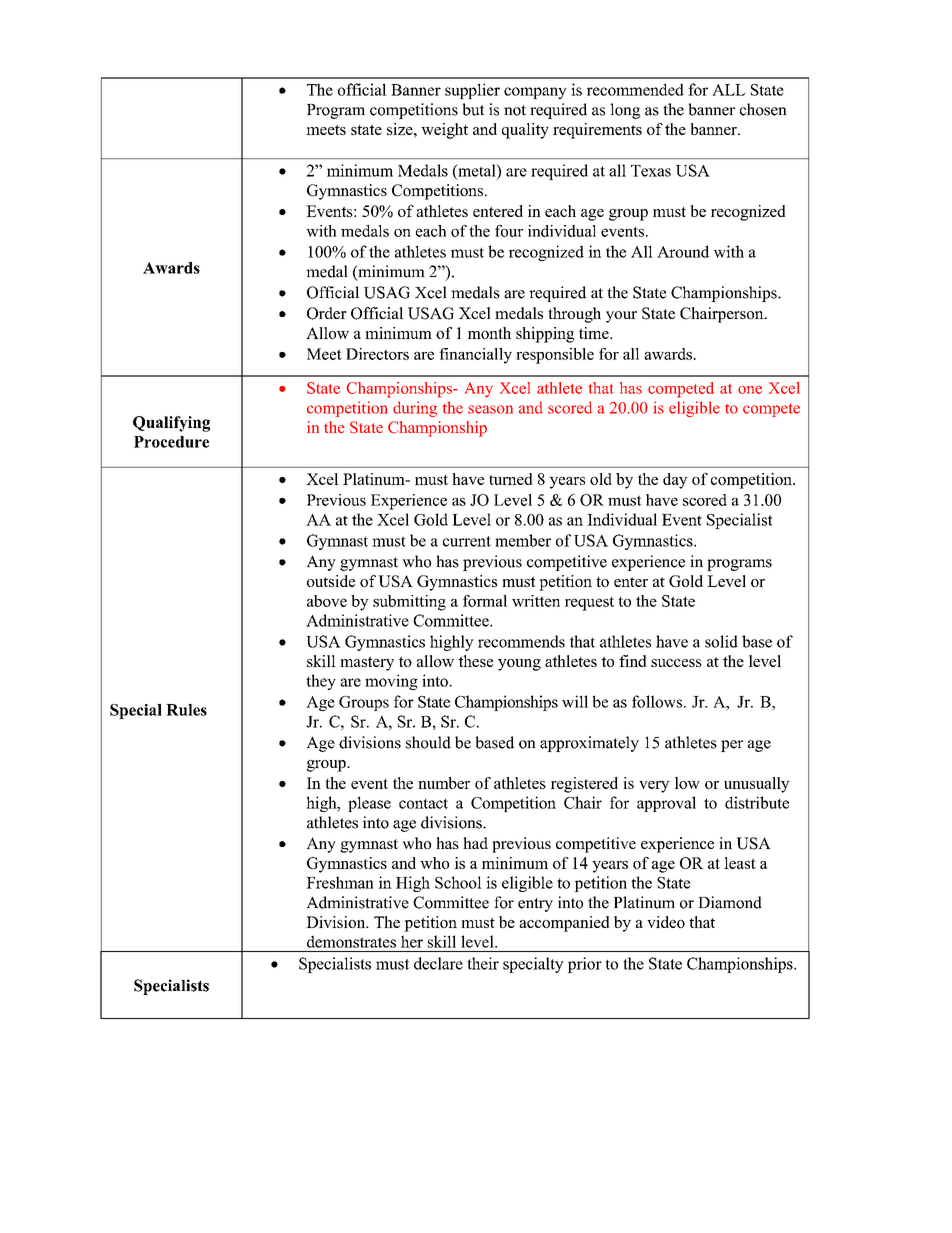 The image size is (952, 1233). Describe the element at coordinates (321, 682) in the screenshot. I see `they` at that location.
